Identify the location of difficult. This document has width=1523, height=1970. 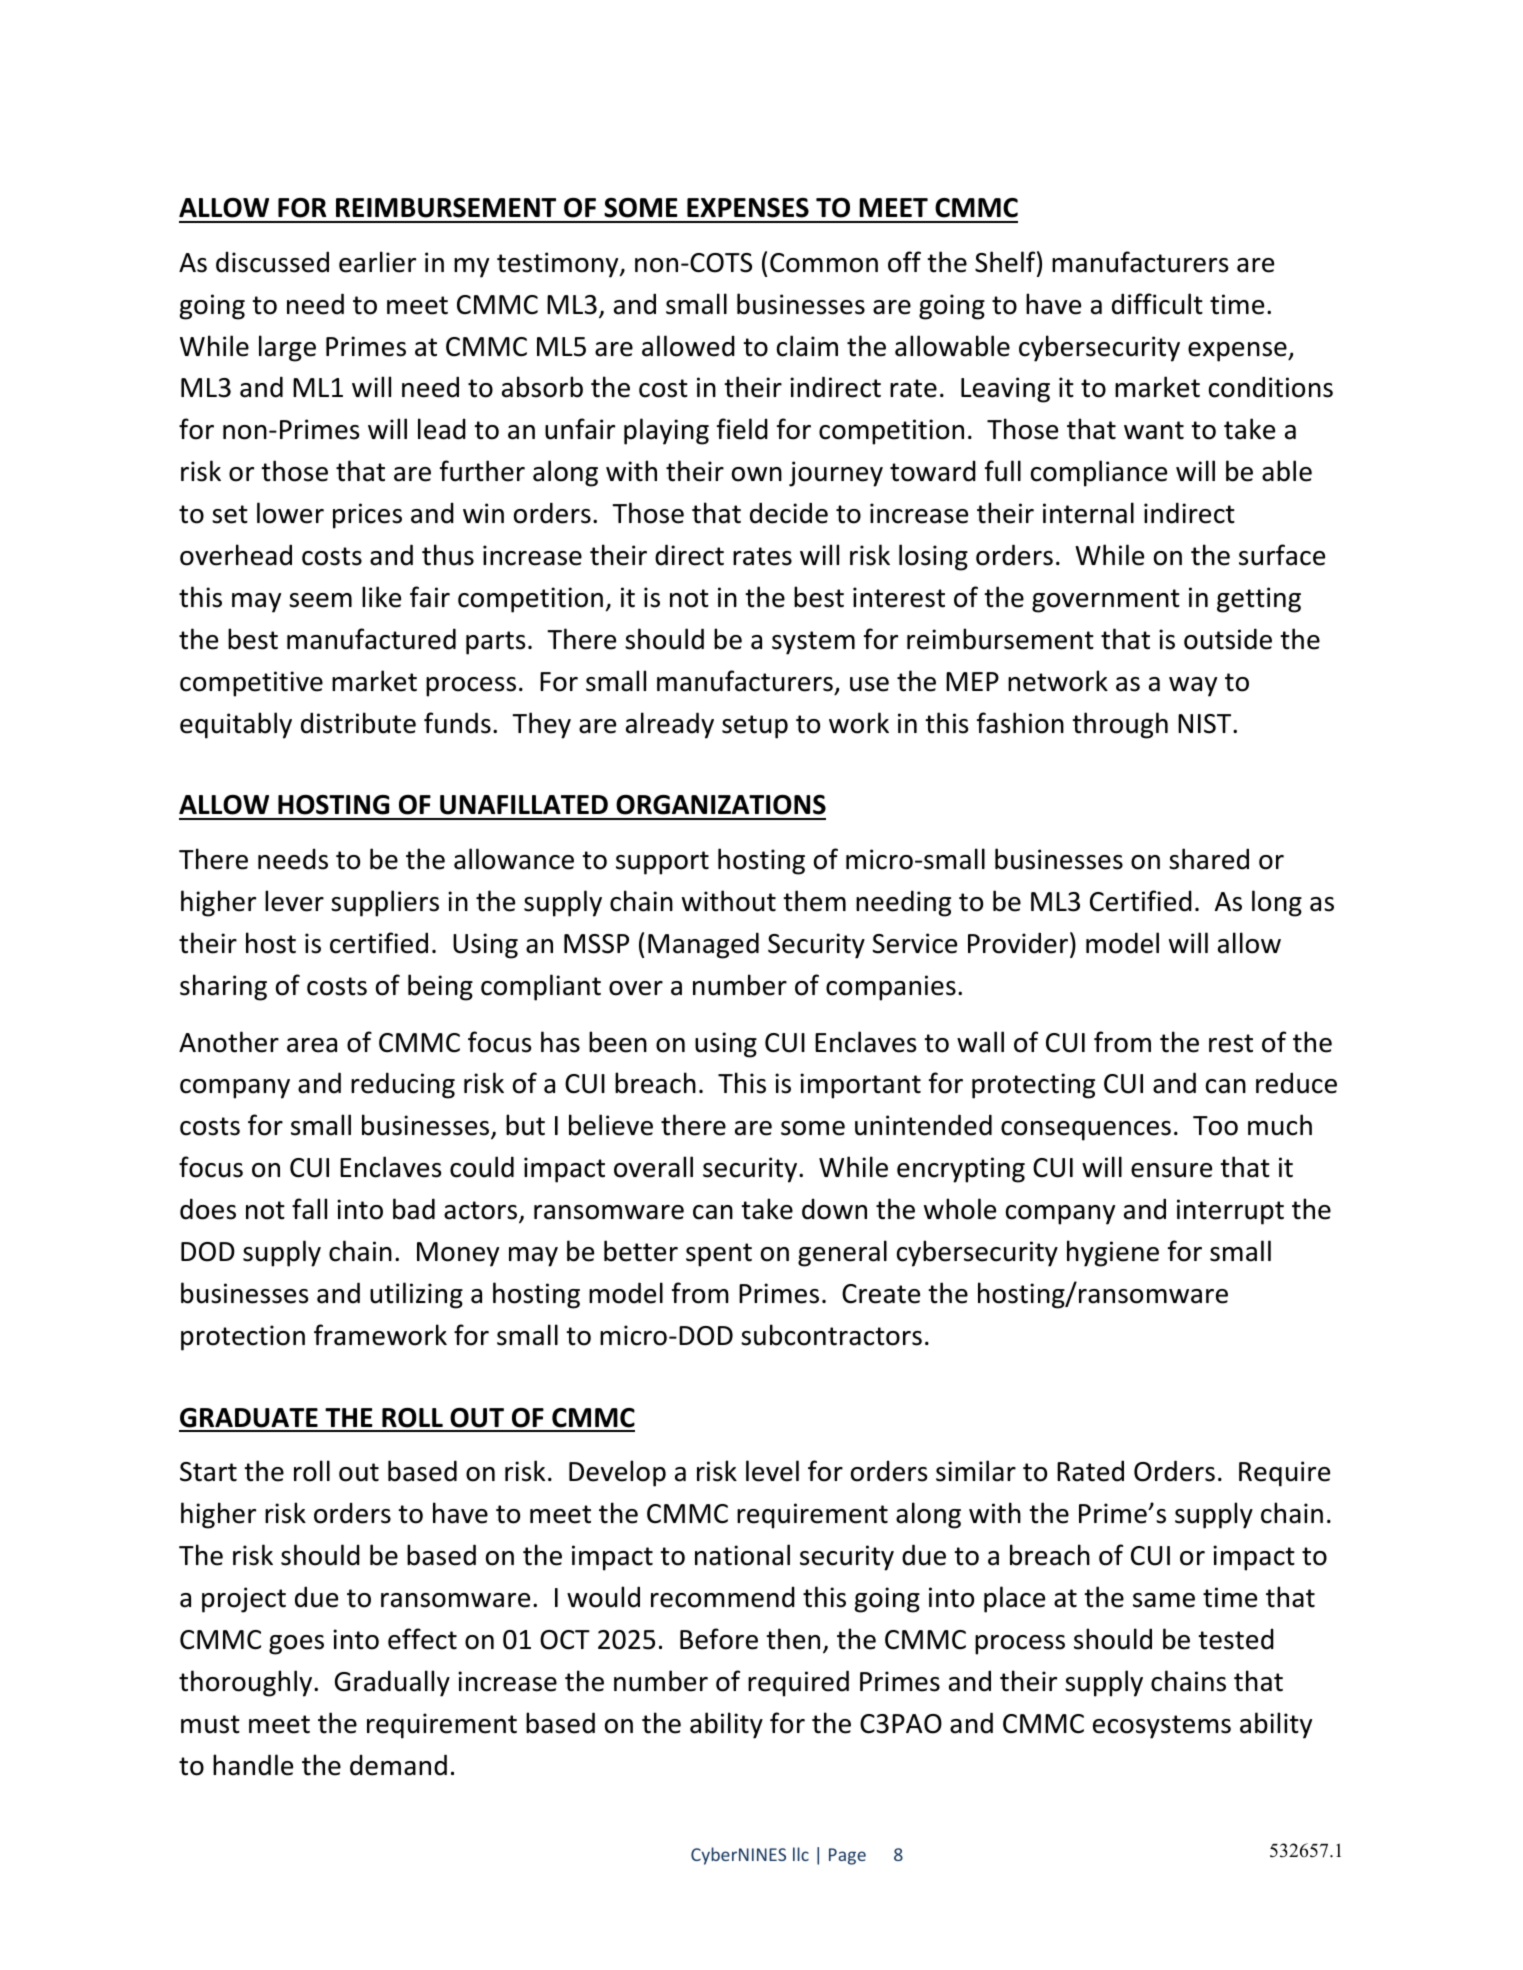
(1157, 304).
